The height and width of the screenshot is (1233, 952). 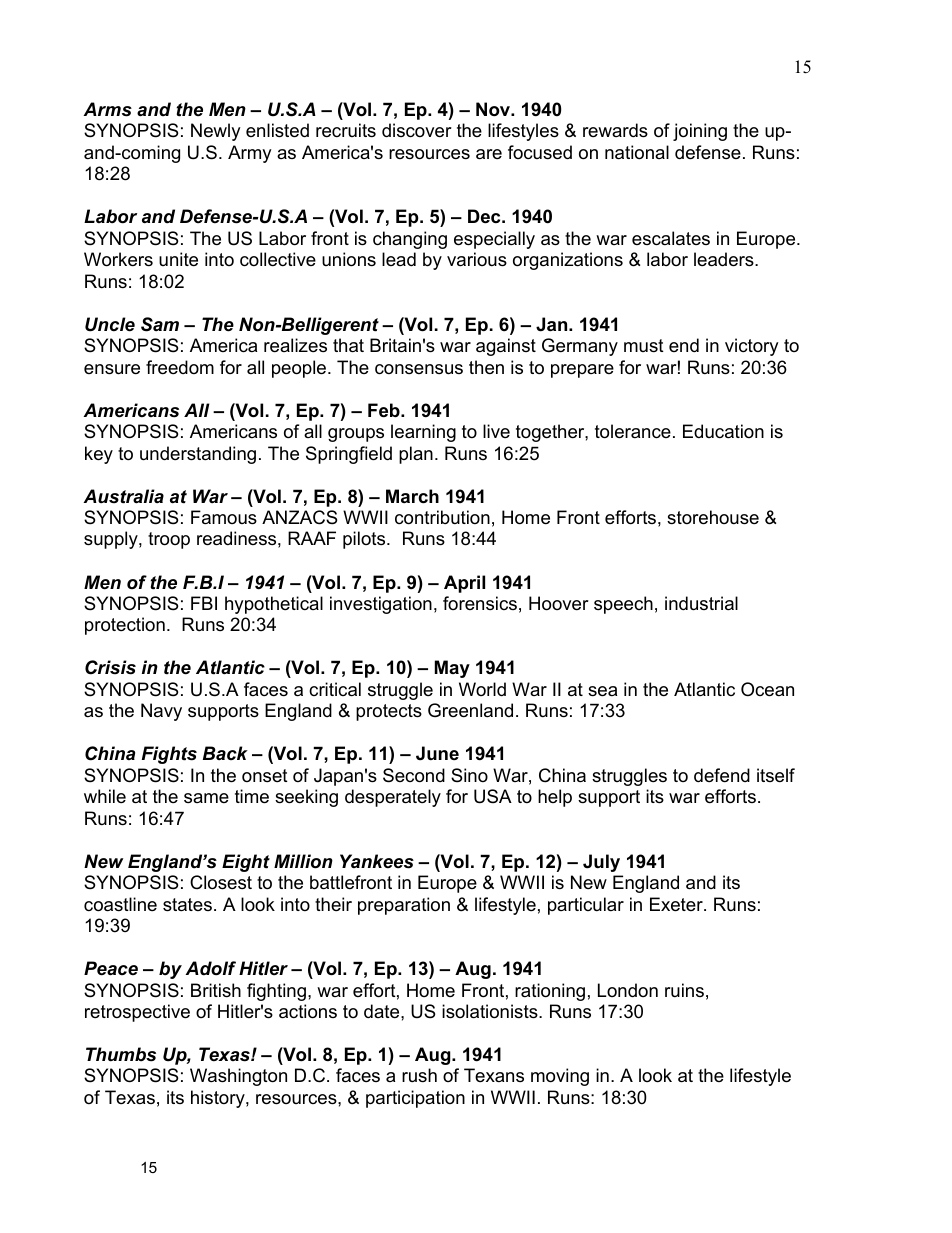 What do you see at coordinates (419, 369) in the screenshot?
I see `consensus` at bounding box center [419, 369].
